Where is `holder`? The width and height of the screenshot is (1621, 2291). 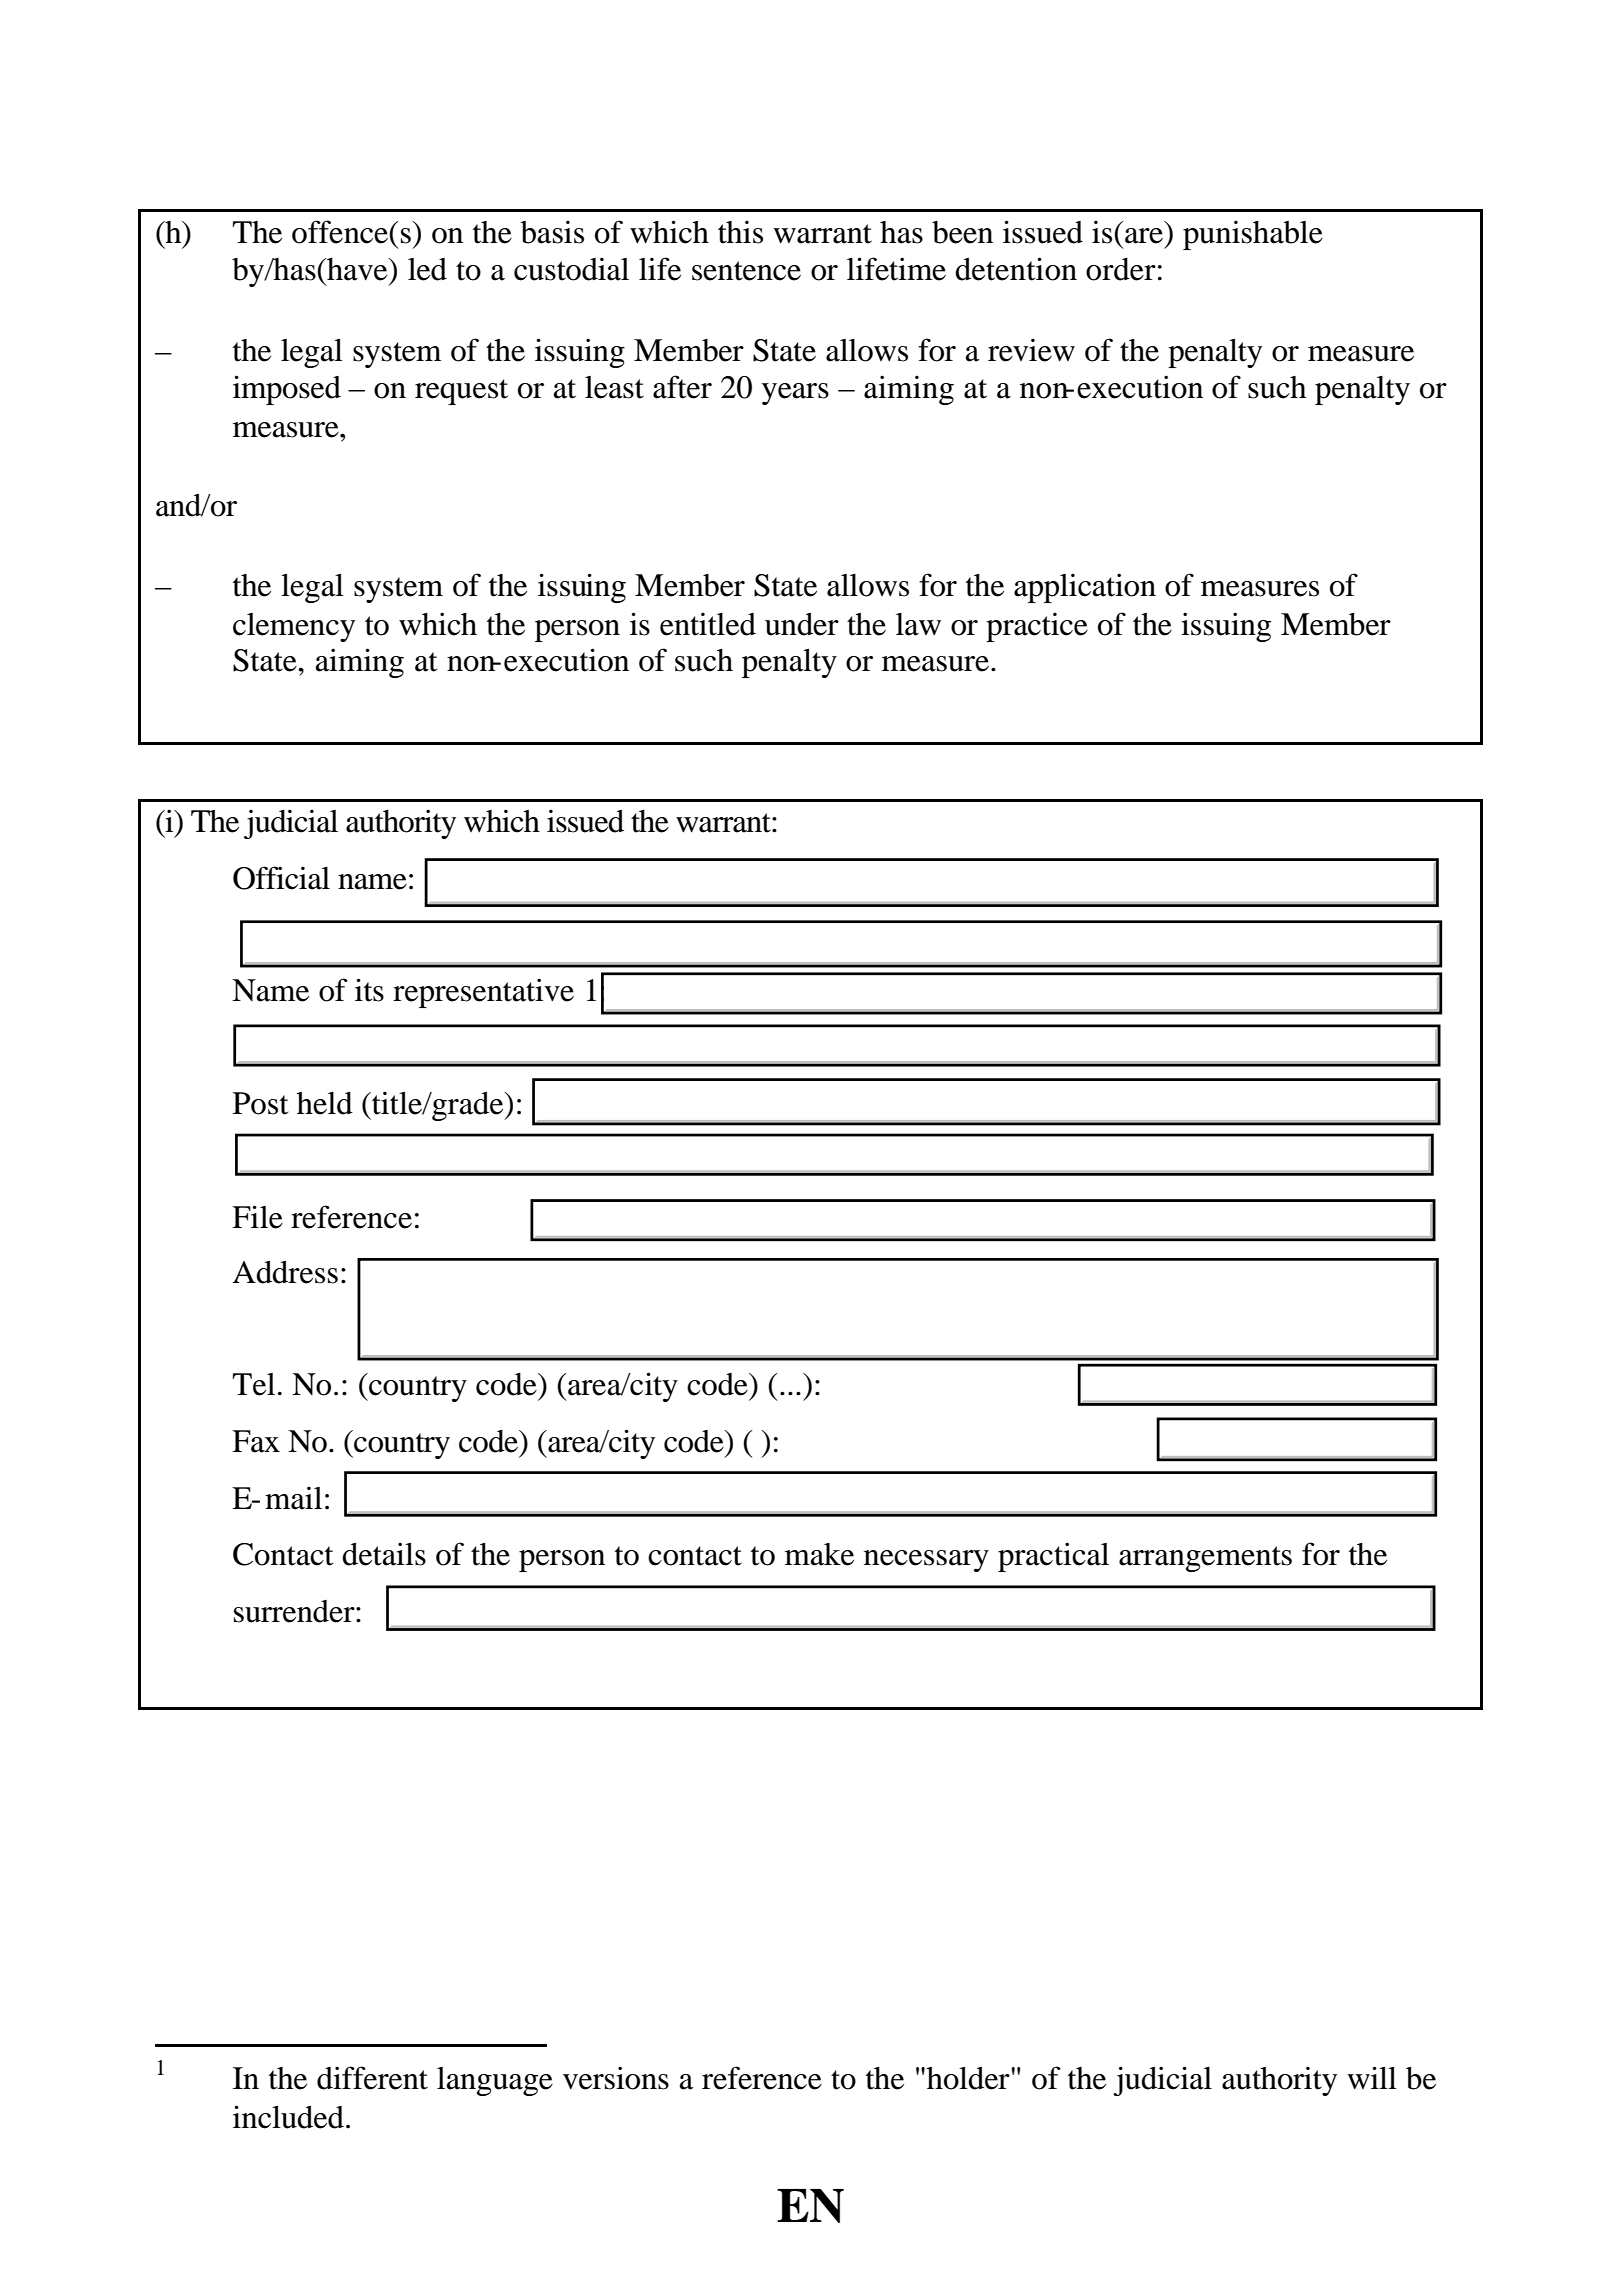 holder is located at coordinates (969, 2078).
